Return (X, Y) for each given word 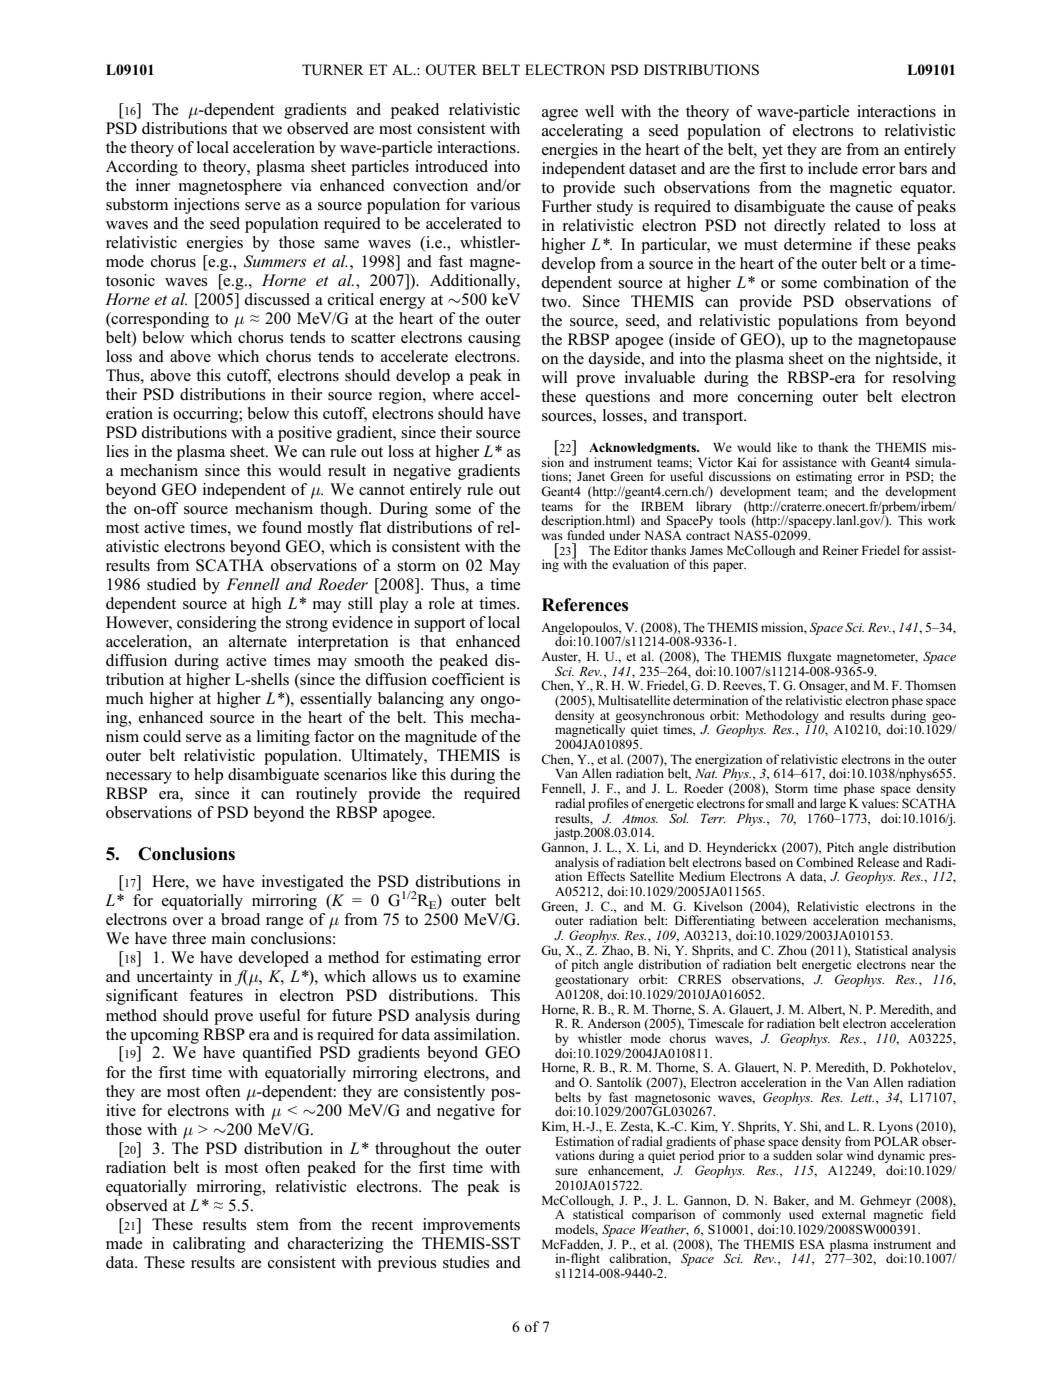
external (844, 1214)
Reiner (840, 550)
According (142, 168)
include (833, 168)
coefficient (468, 679)
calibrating (209, 1245)
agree (560, 115)
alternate (258, 641)
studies (466, 1262)
